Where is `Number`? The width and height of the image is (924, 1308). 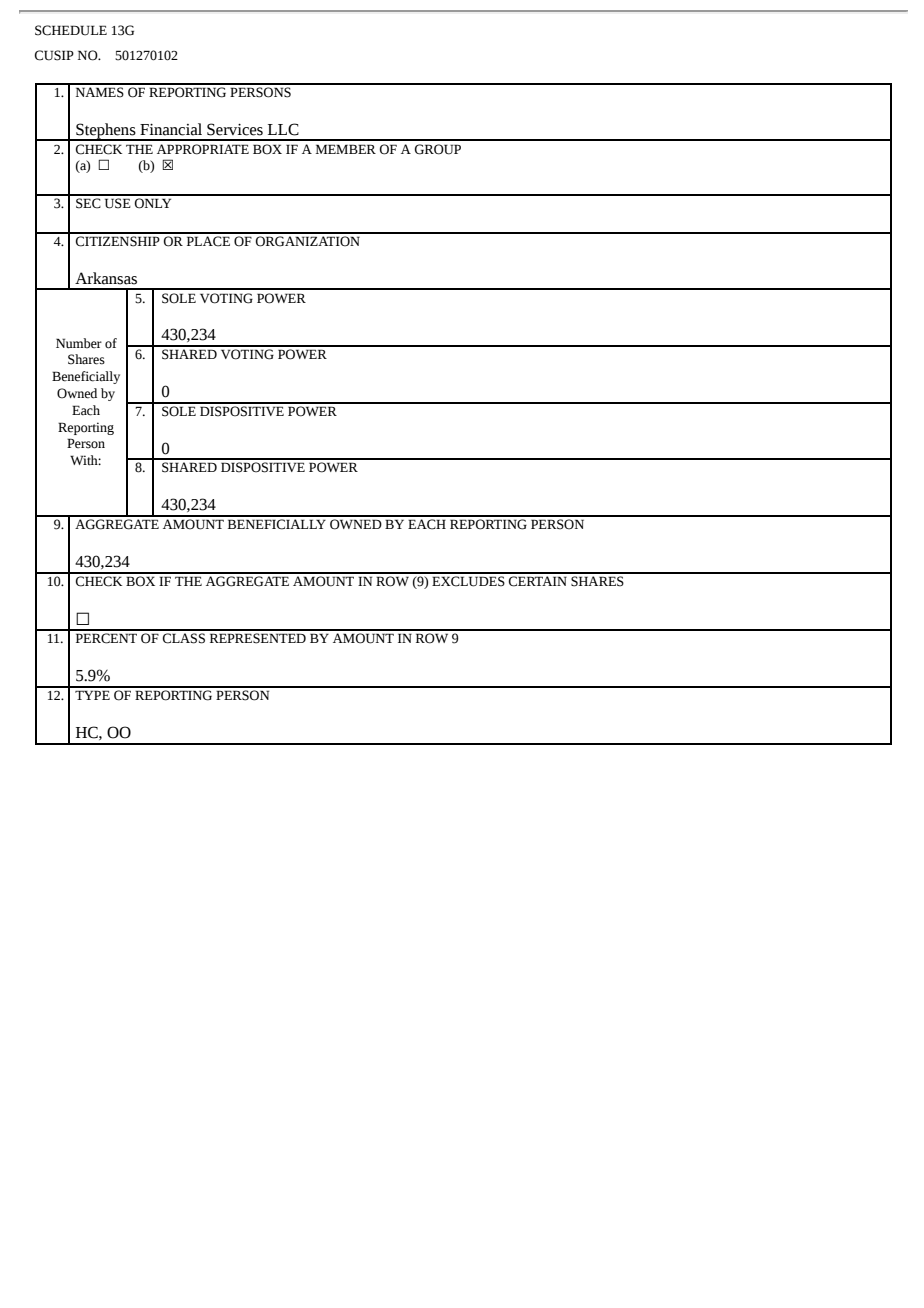 Number is located at coordinates (79, 343).
